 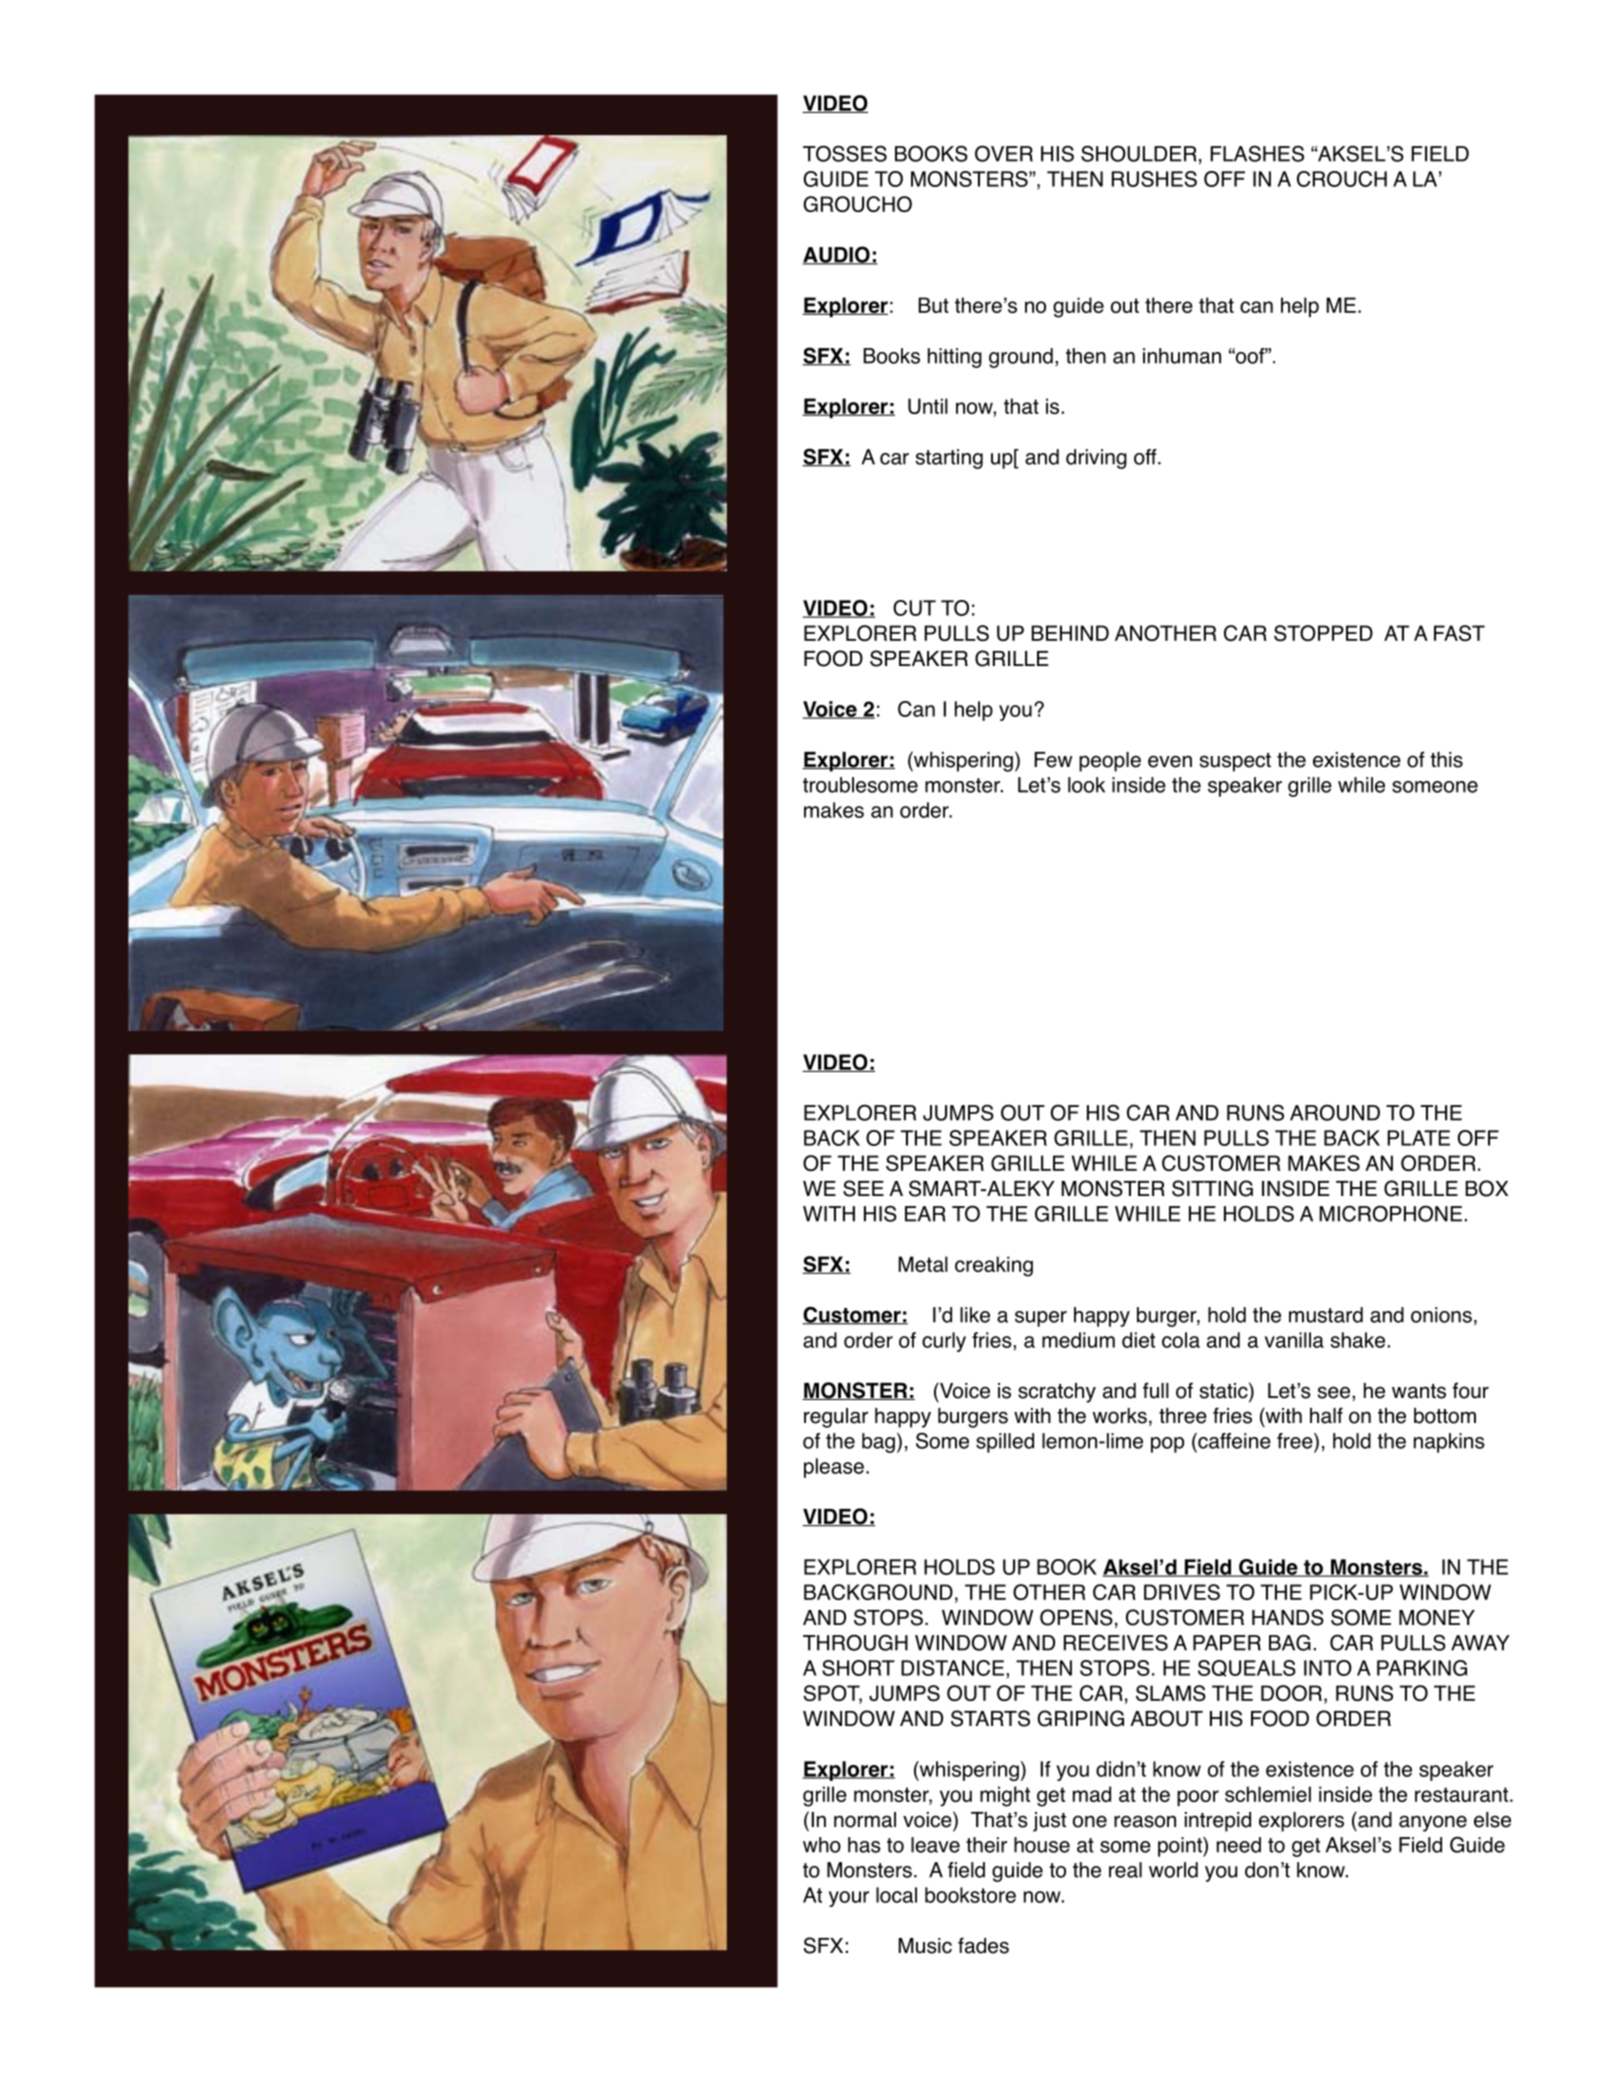 I want to click on CUT, so click(x=914, y=608).
